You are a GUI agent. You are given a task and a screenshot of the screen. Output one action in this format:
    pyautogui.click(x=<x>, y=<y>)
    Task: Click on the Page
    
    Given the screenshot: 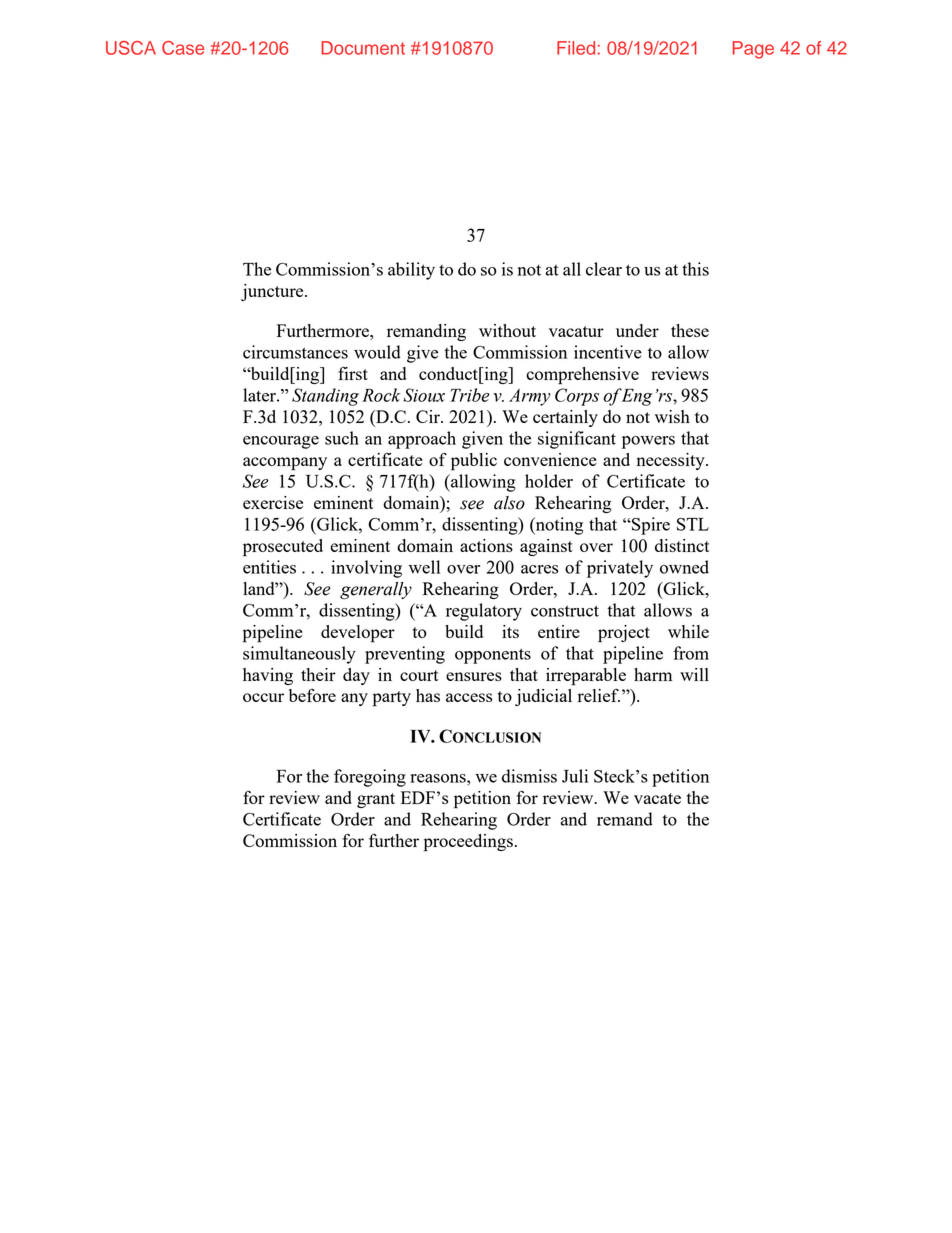 What is the action you would take?
    pyautogui.click(x=753, y=50)
